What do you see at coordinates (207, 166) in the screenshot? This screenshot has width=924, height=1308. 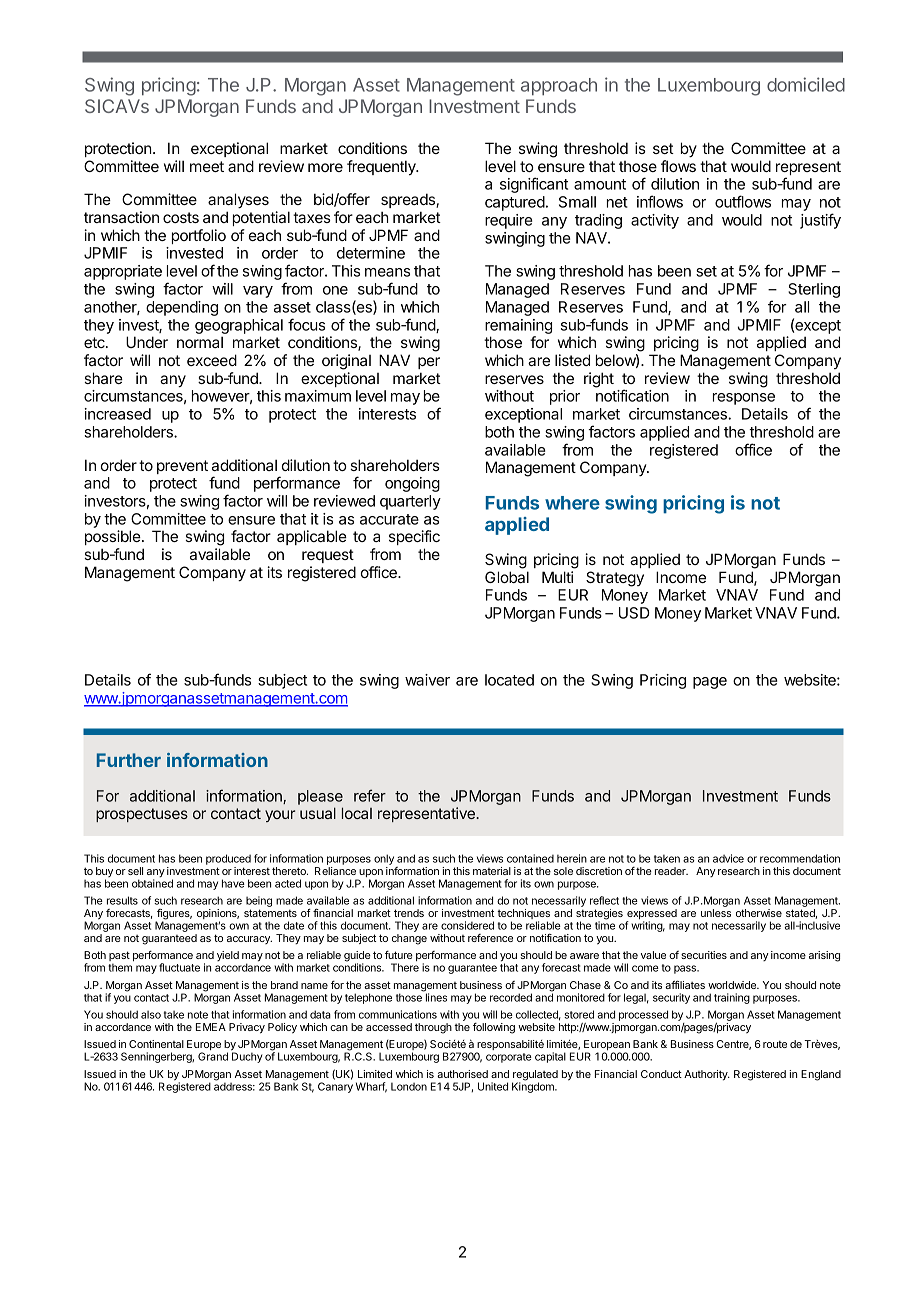 I see `meet` at bounding box center [207, 166].
